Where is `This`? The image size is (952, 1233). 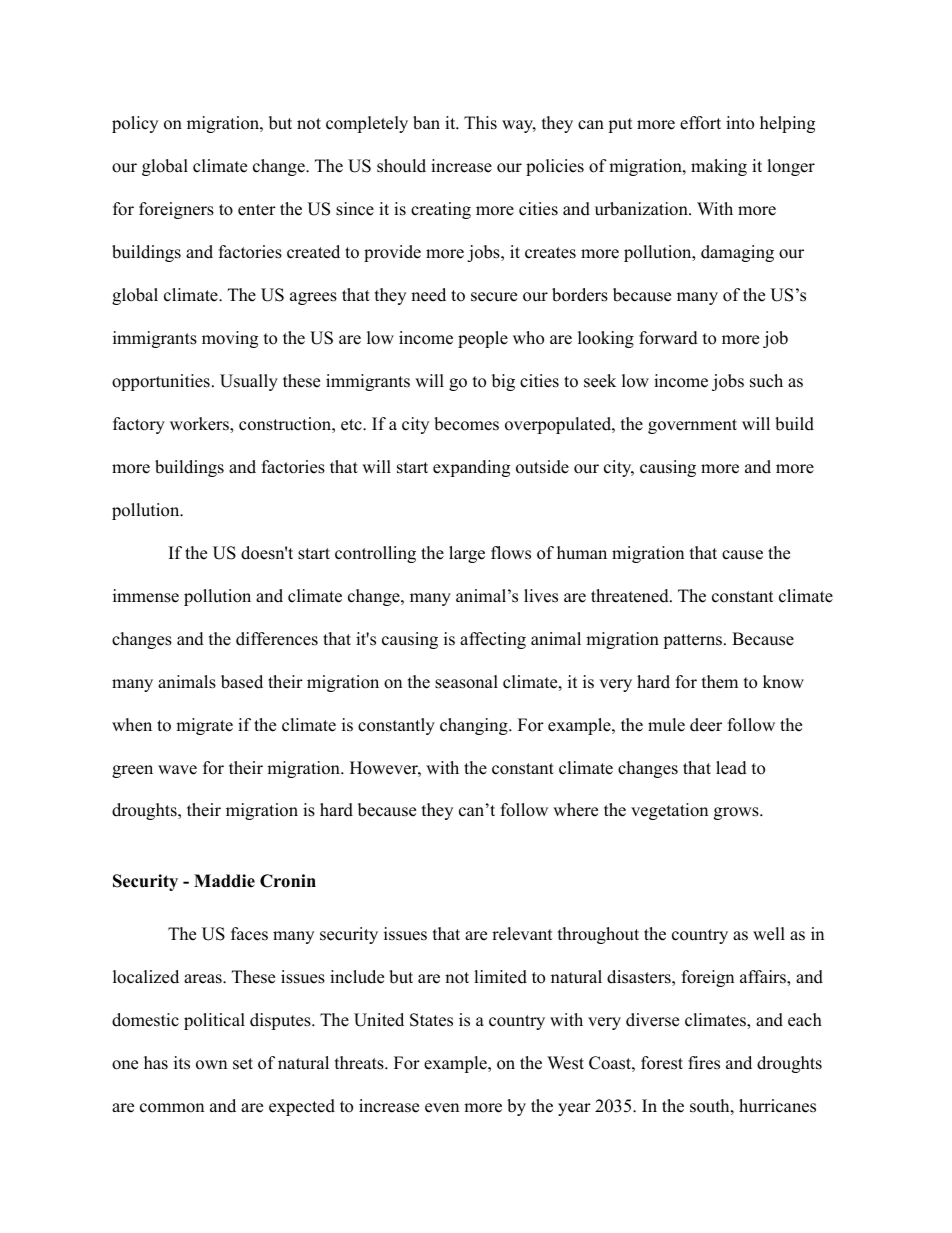 This is located at coordinates (480, 123).
